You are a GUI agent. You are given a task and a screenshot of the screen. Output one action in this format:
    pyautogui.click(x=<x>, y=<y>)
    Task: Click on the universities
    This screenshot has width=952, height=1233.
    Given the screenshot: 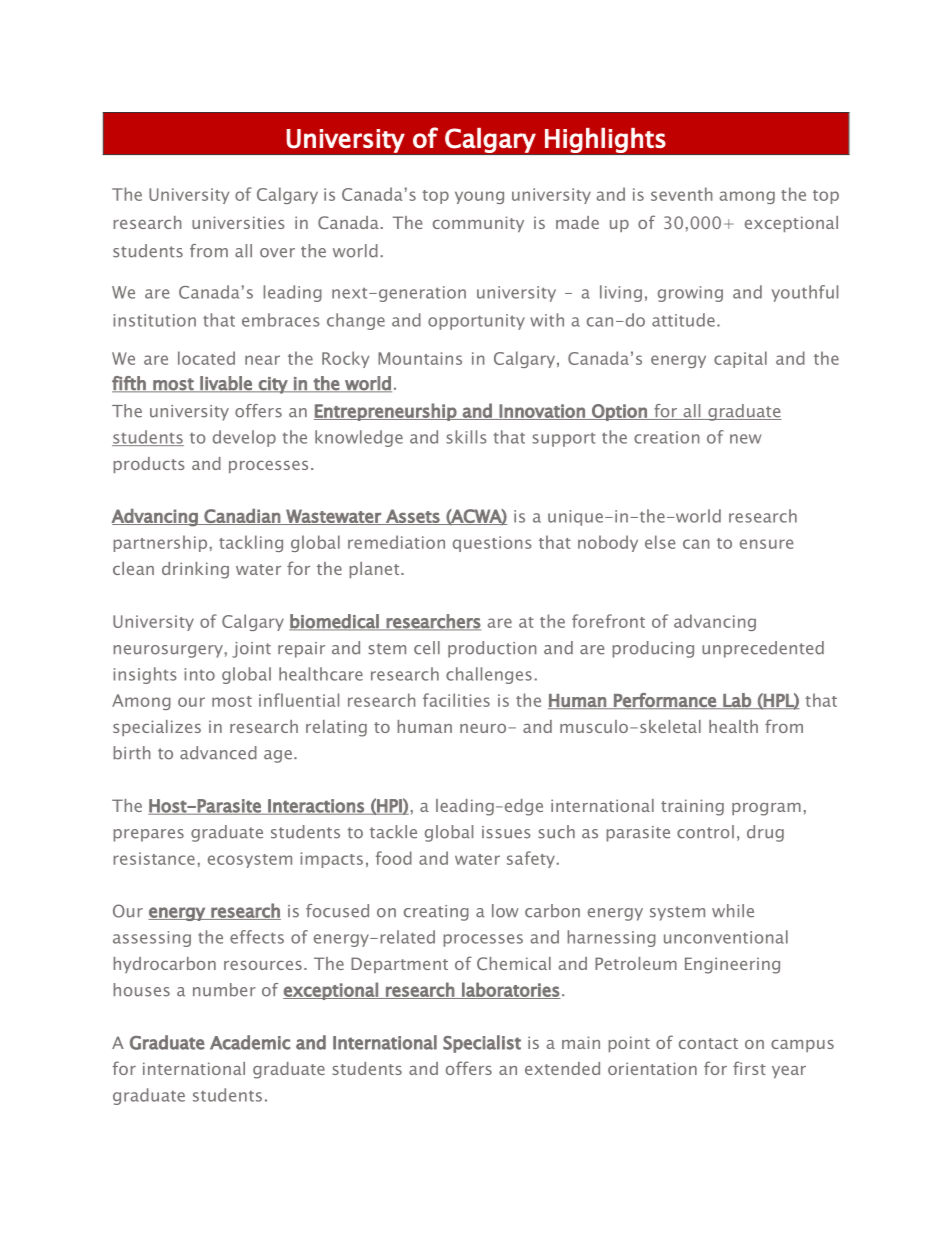 What is the action you would take?
    pyautogui.click(x=238, y=222)
